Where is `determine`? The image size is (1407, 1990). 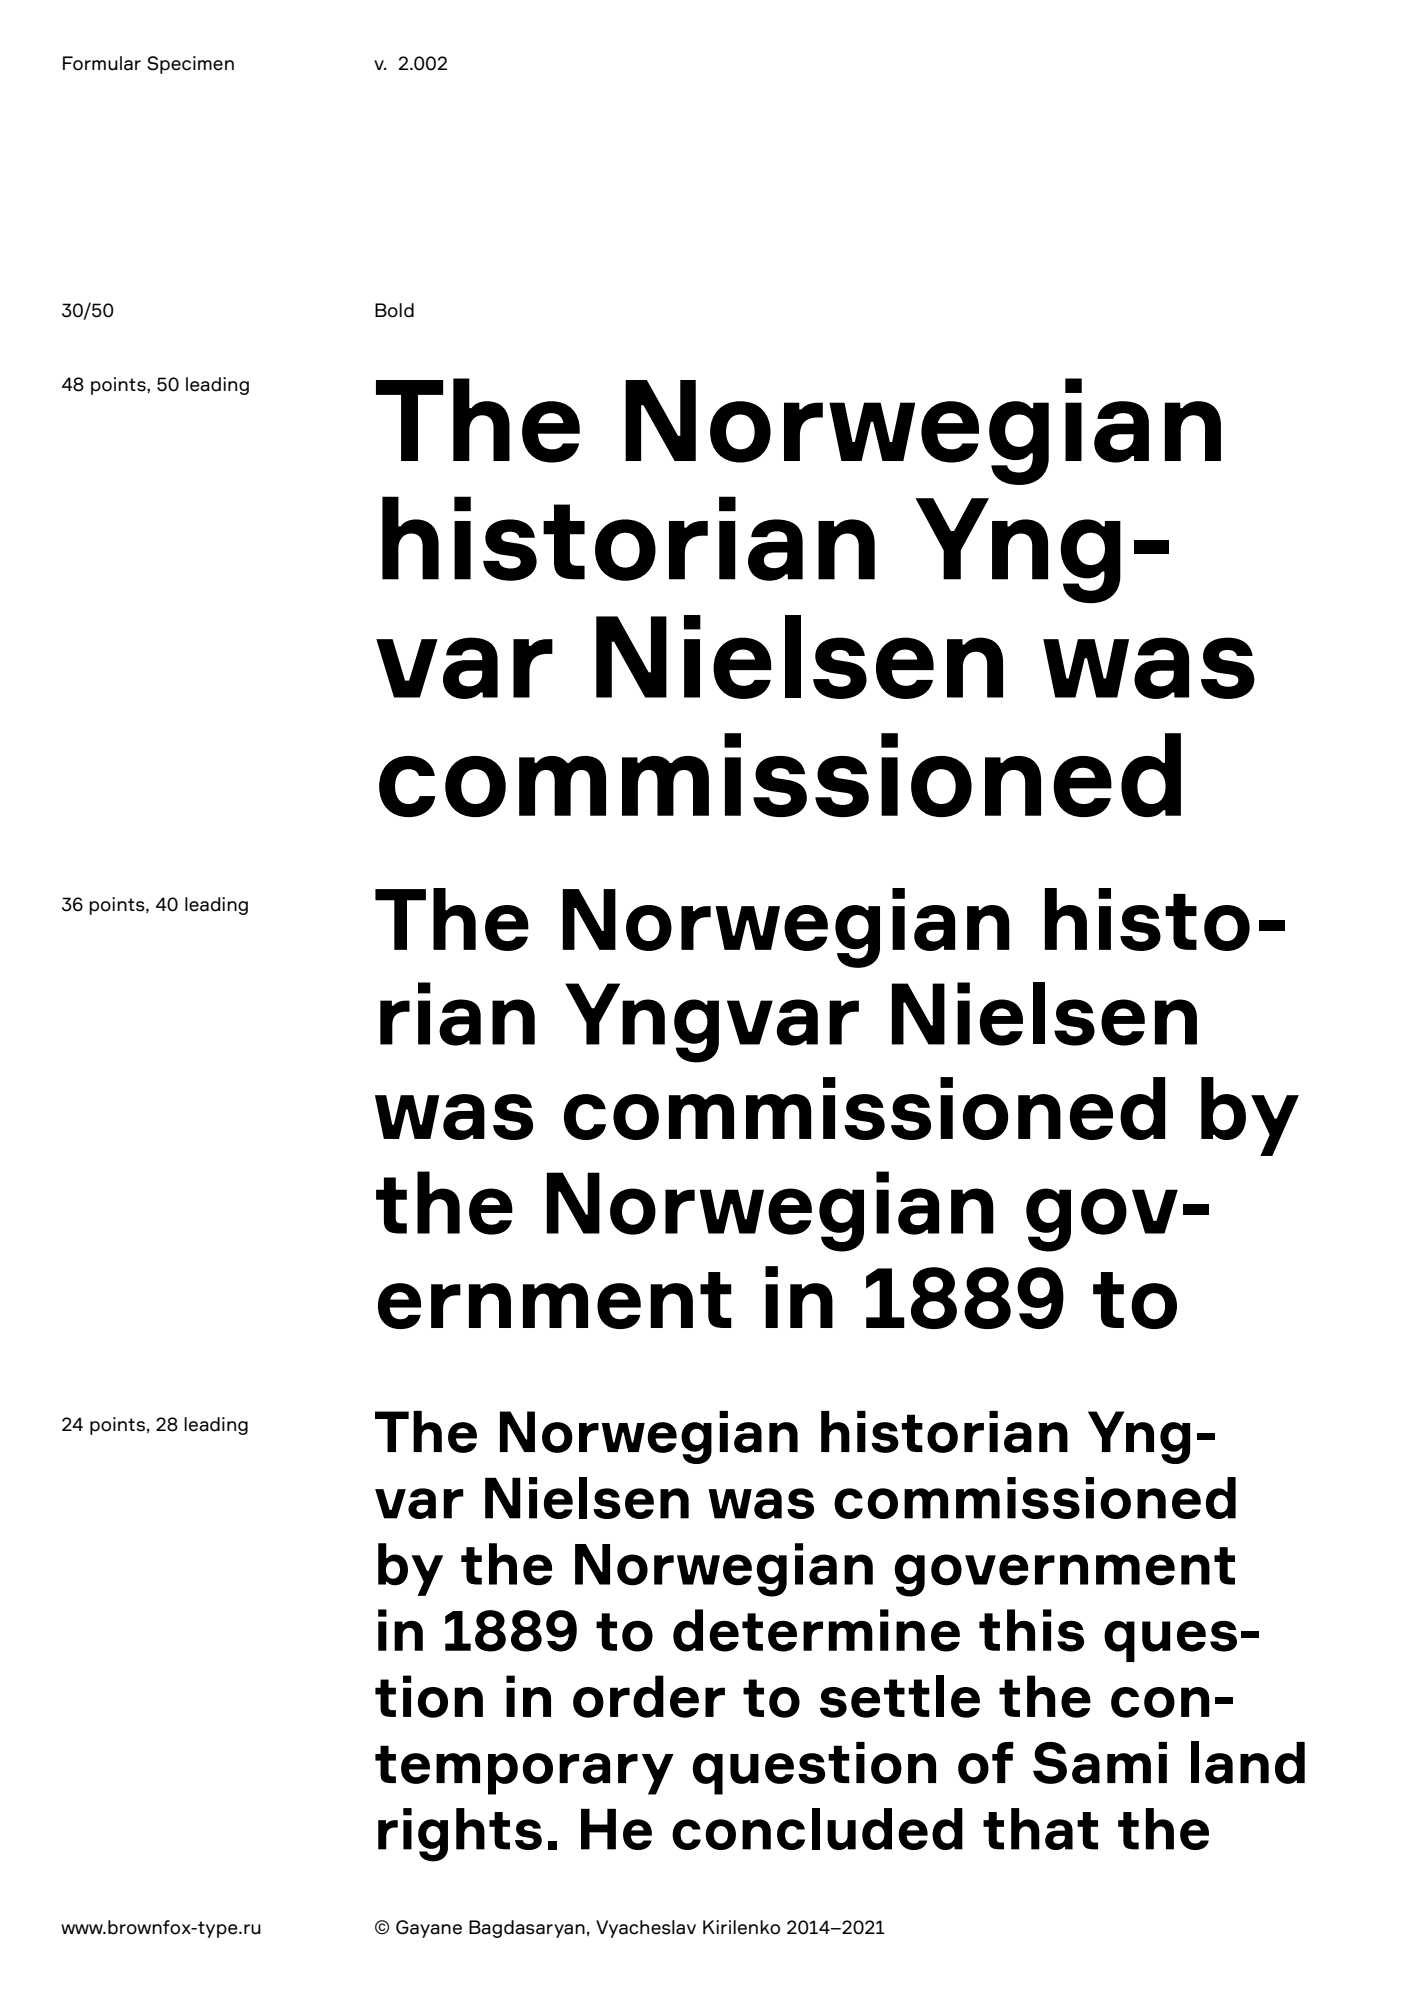
determine is located at coordinates (816, 1630).
